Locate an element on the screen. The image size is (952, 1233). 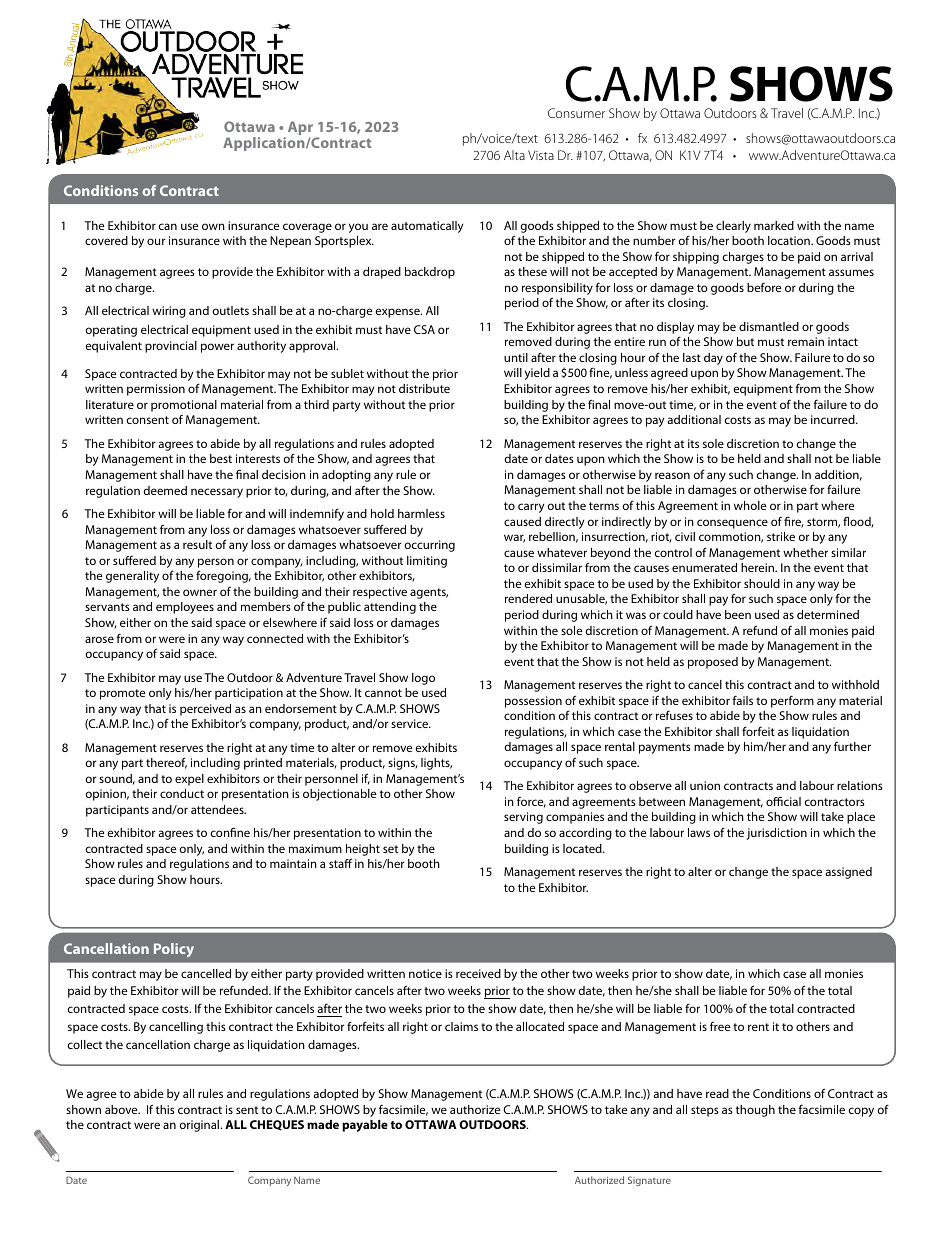
set is located at coordinates (390, 849).
